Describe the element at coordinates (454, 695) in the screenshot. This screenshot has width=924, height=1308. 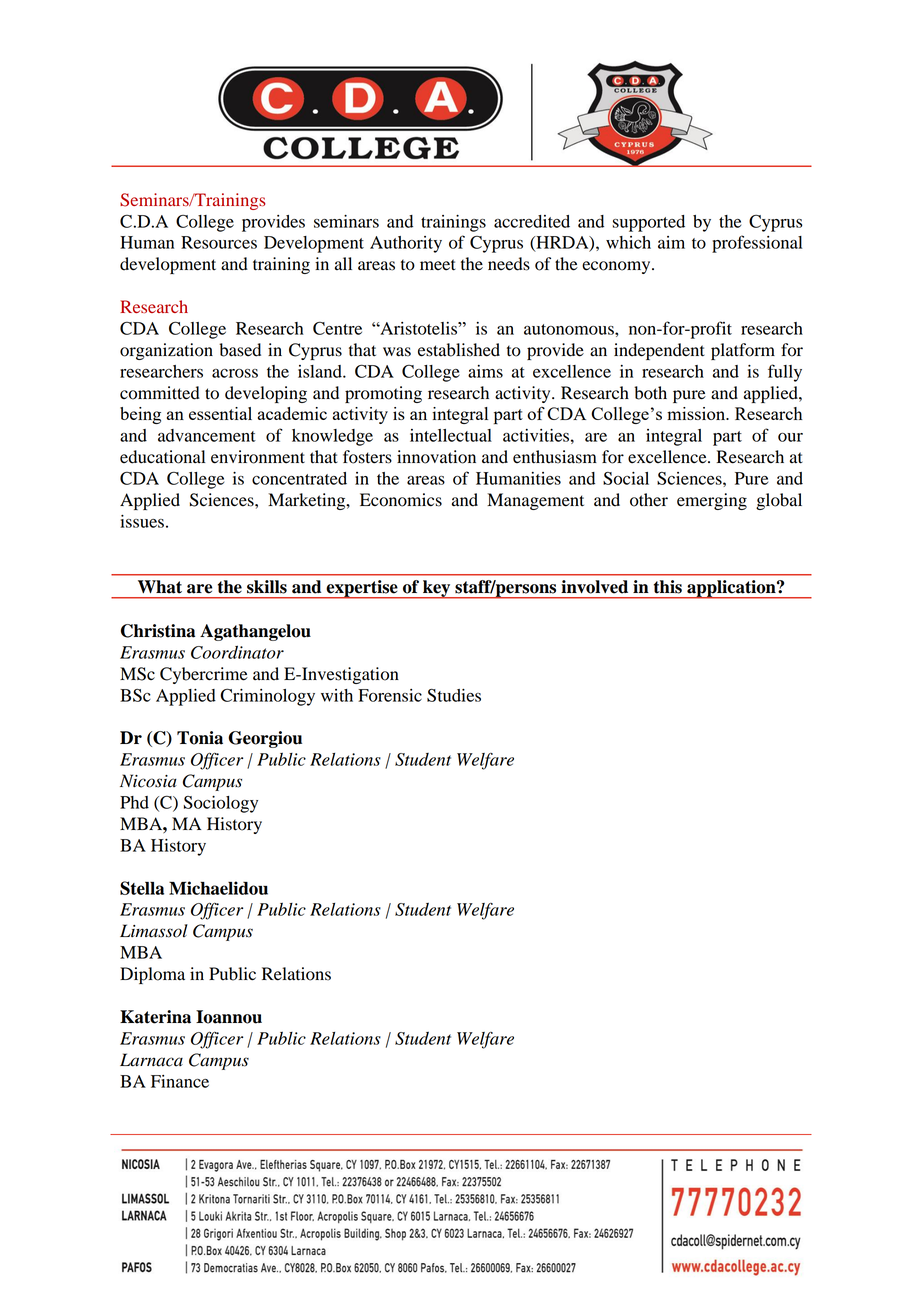
I see `Studies` at that location.
